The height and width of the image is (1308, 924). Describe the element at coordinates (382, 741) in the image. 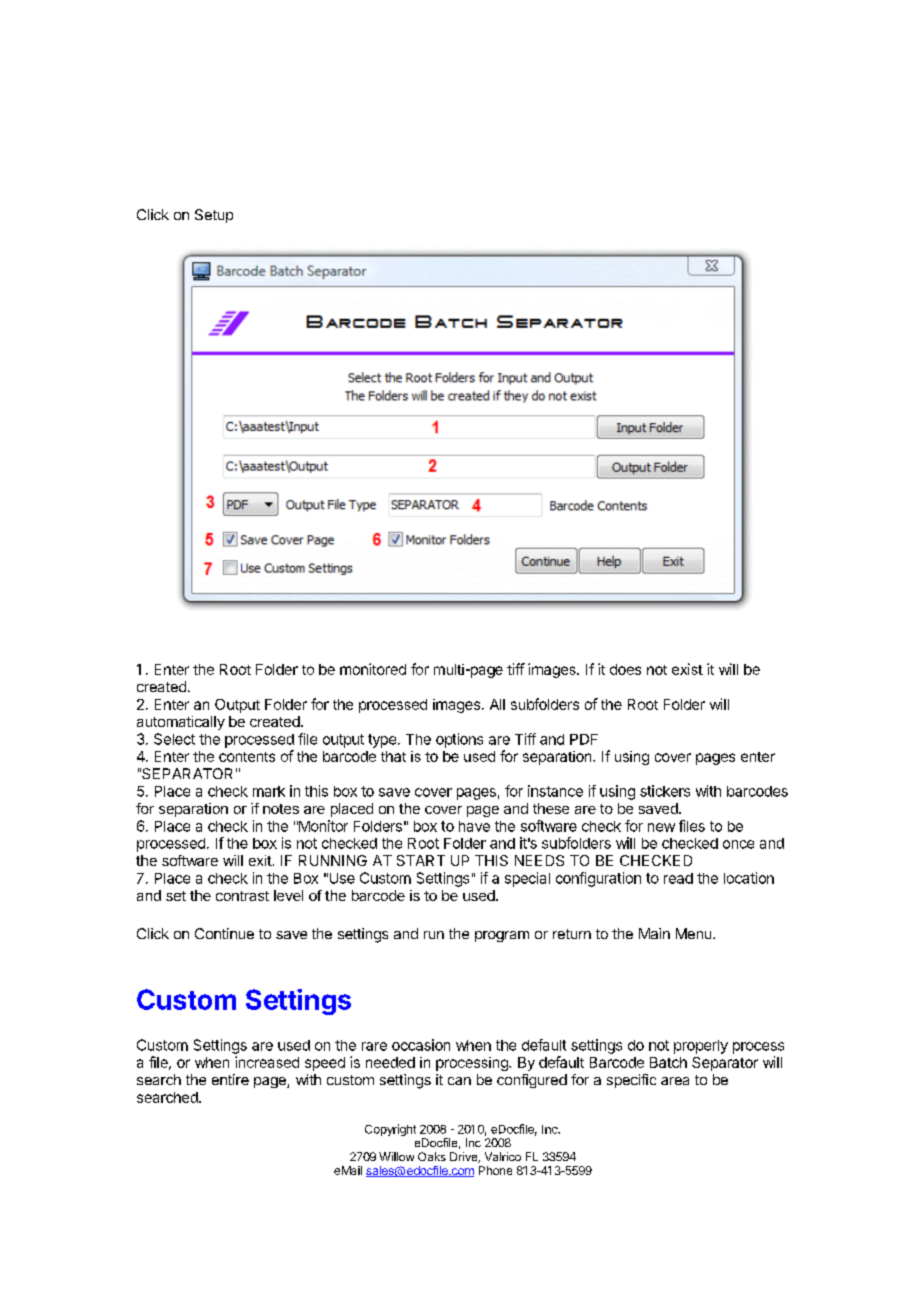

I see `type` at that location.
